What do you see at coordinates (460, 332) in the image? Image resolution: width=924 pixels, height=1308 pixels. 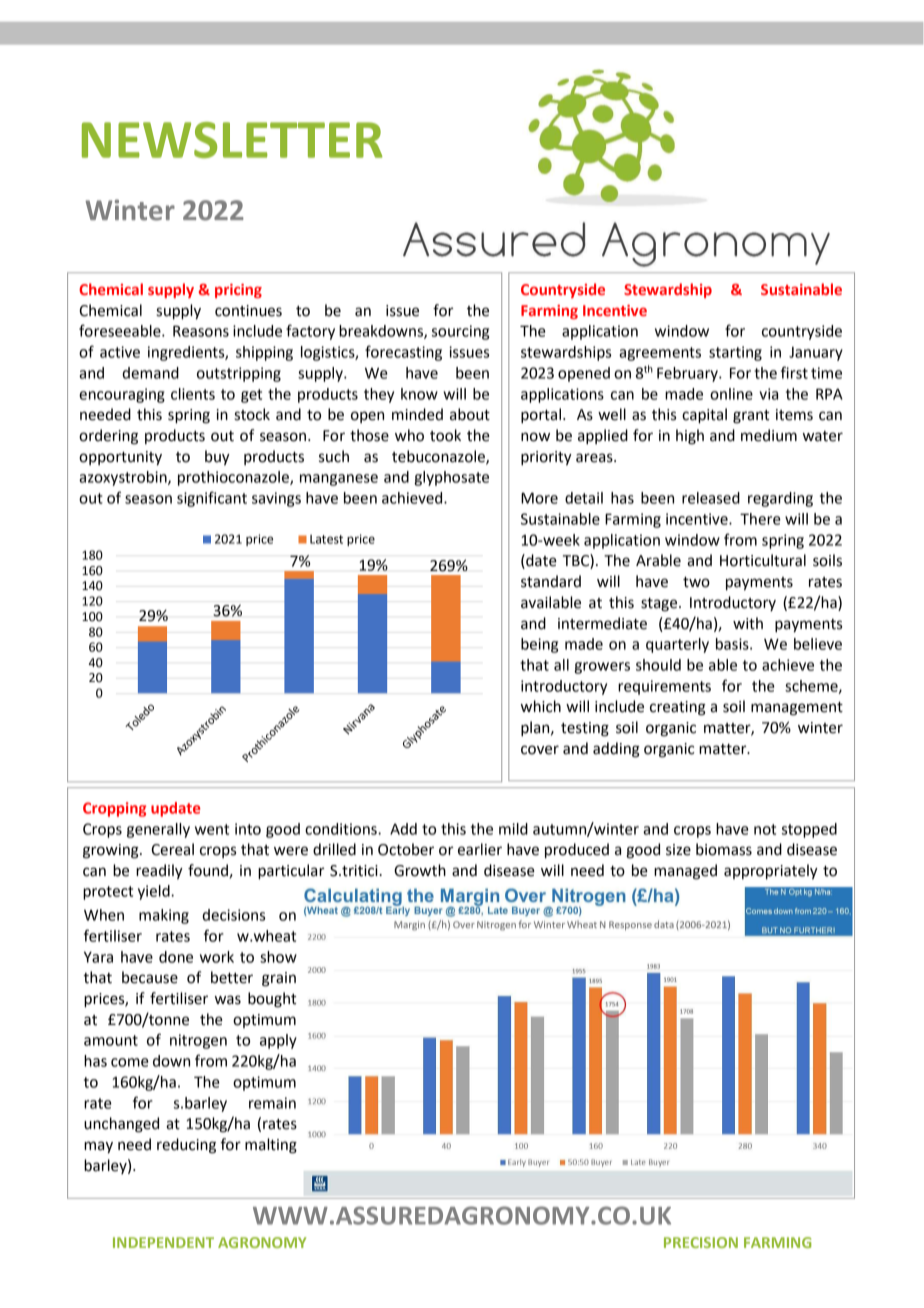 I see `sourcing` at bounding box center [460, 332].
